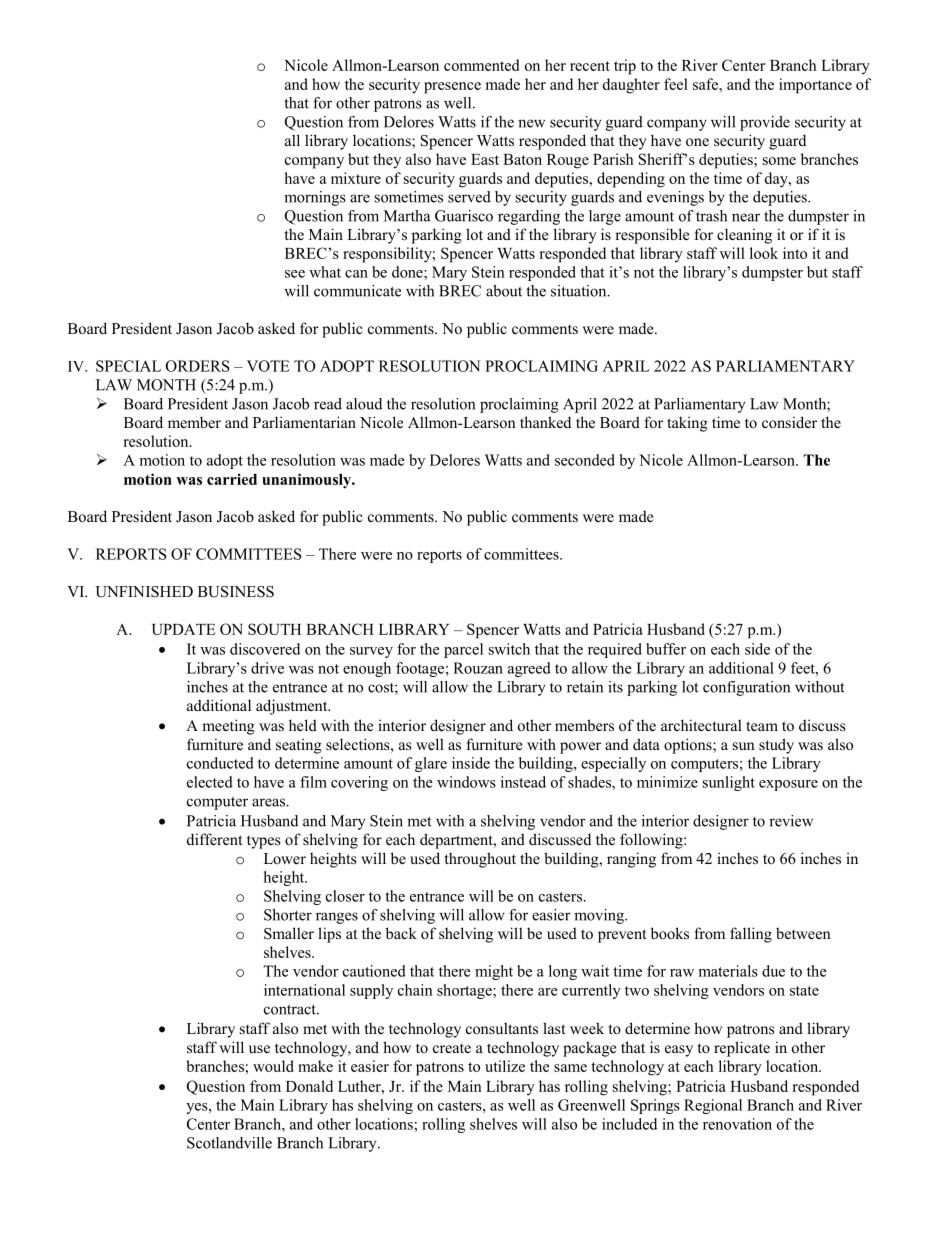  What do you see at coordinates (687, 424) in the page?
I see `taking` at bounding box center [687, 424].
